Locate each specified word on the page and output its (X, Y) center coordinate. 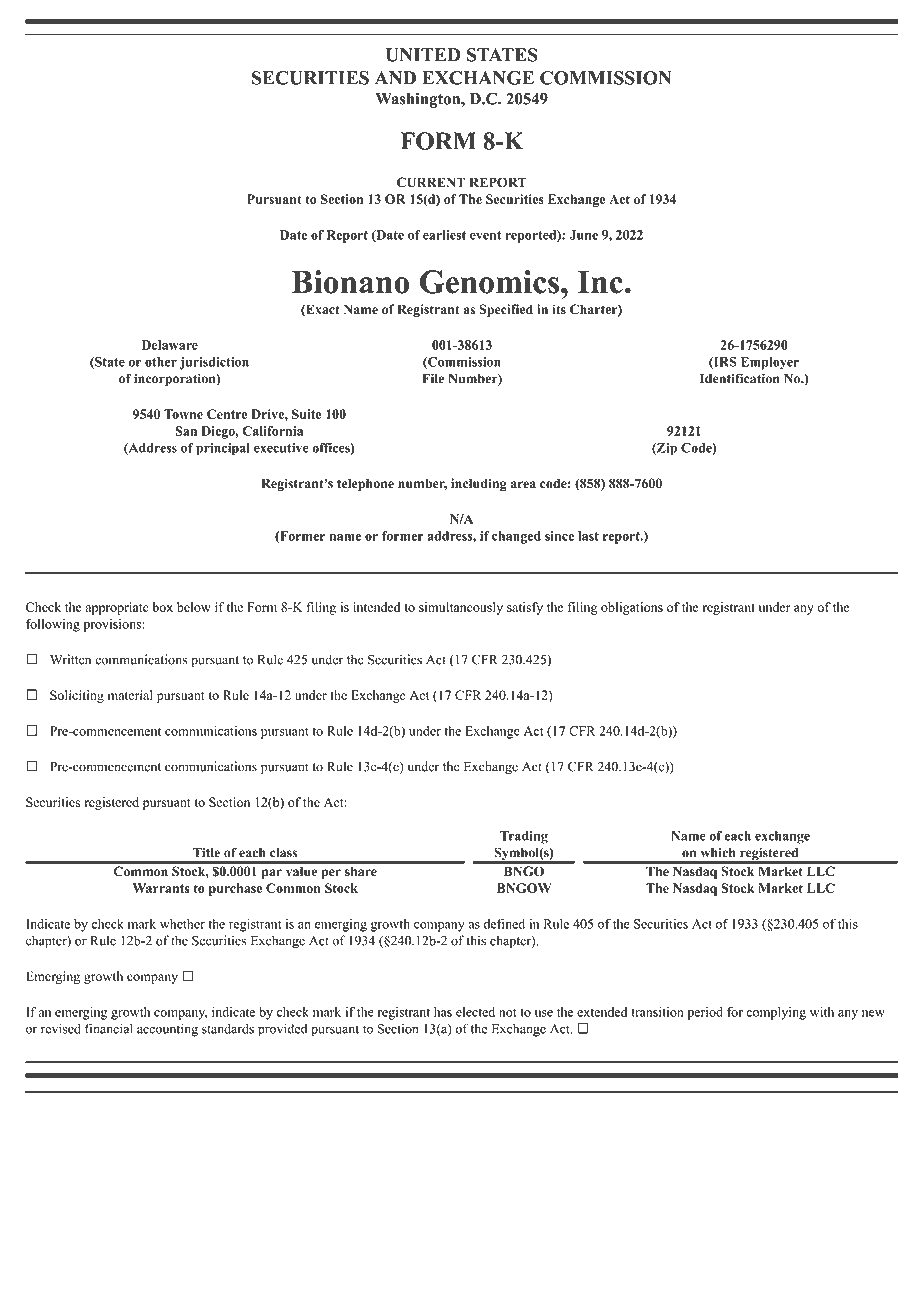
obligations (632, 608)
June (583, 235)
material (130, 695)
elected (475, 1012)
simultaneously (461, 608)
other (161, 362)
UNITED (423, 55)
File (433, 378)
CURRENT (431, 182)
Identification (739, 378)
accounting (167, 1030)
